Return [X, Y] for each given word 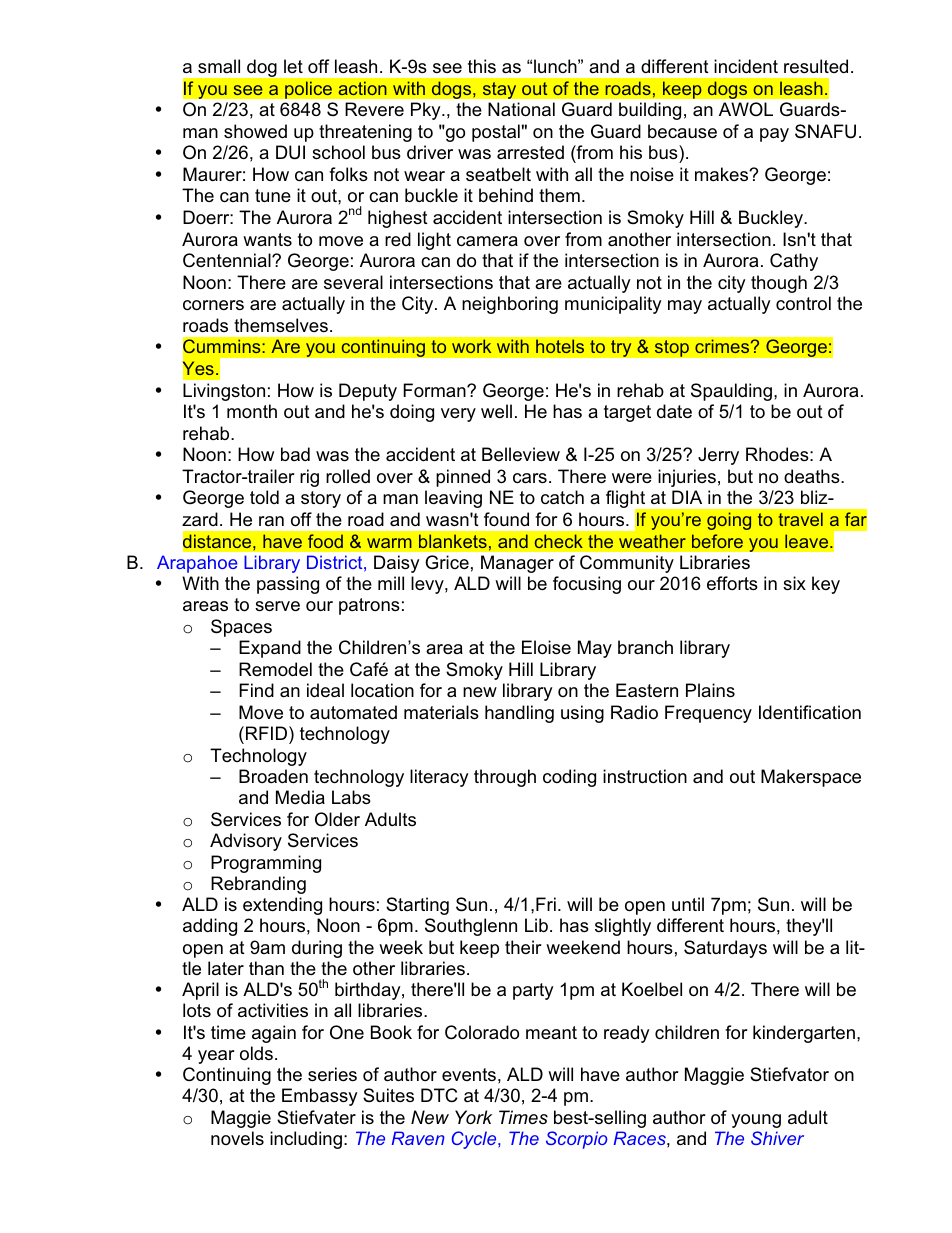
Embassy [320, 1097]
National [521, 109]
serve [277, 606]
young [756, 1121]
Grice [447, 562]
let [293, 66]
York [473, 1117]
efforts [732, 583]
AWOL [746, 109]
